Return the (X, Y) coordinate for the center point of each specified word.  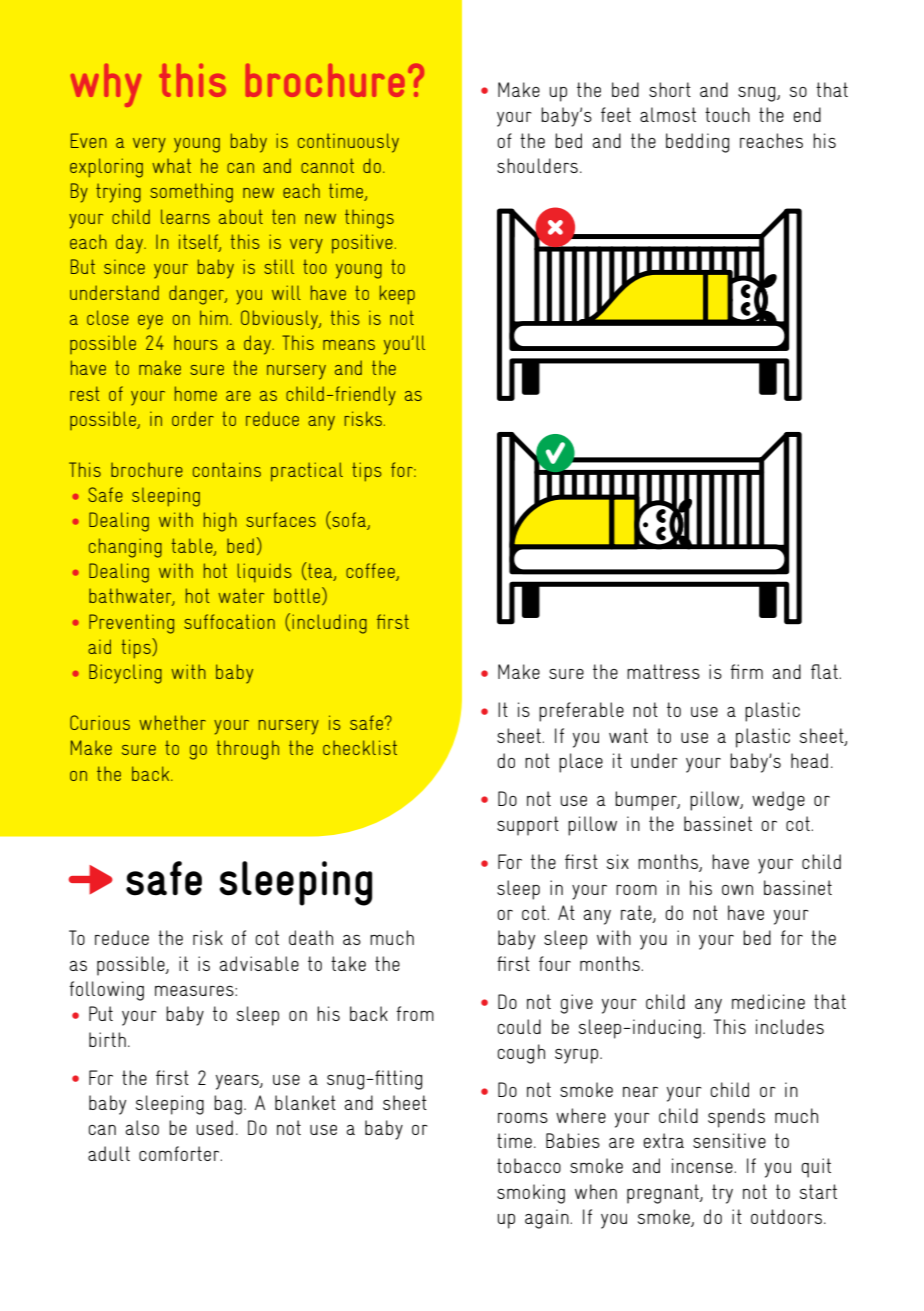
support (528, 826)
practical (307, 472)
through (248, 750)
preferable (581, 712)
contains (227, 469)
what (171, 165)
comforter (180, 1153)
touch (727, 114)
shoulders (537, 165)
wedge (778, 801)
